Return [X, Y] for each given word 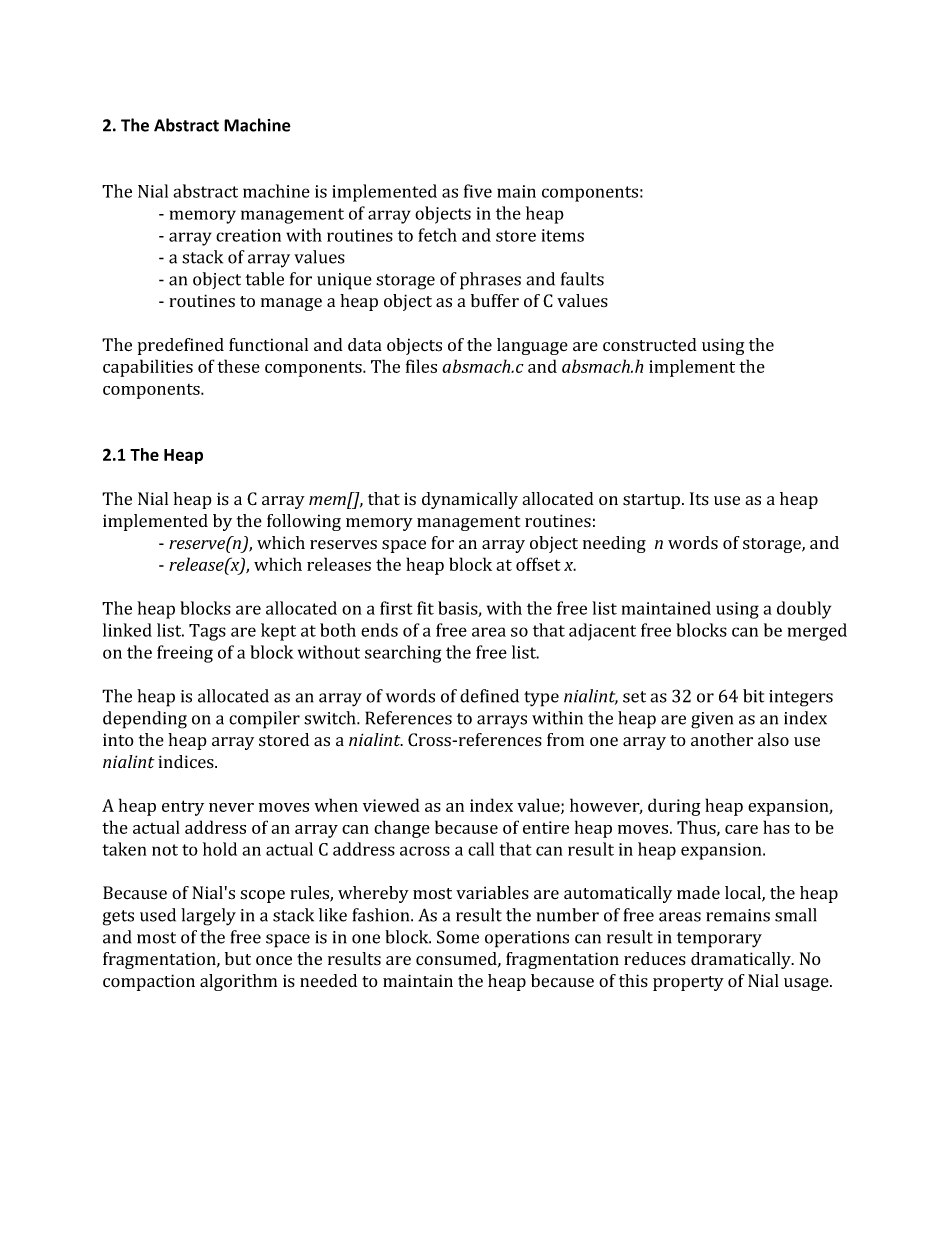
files [421, 366]
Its [699, 498]
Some [458, 937]
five [478, 191]
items [563, 235]
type [541, 699]
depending [145, 720]
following [304, 522]
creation [248, 235]
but [238, 959]
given [712, 720]
